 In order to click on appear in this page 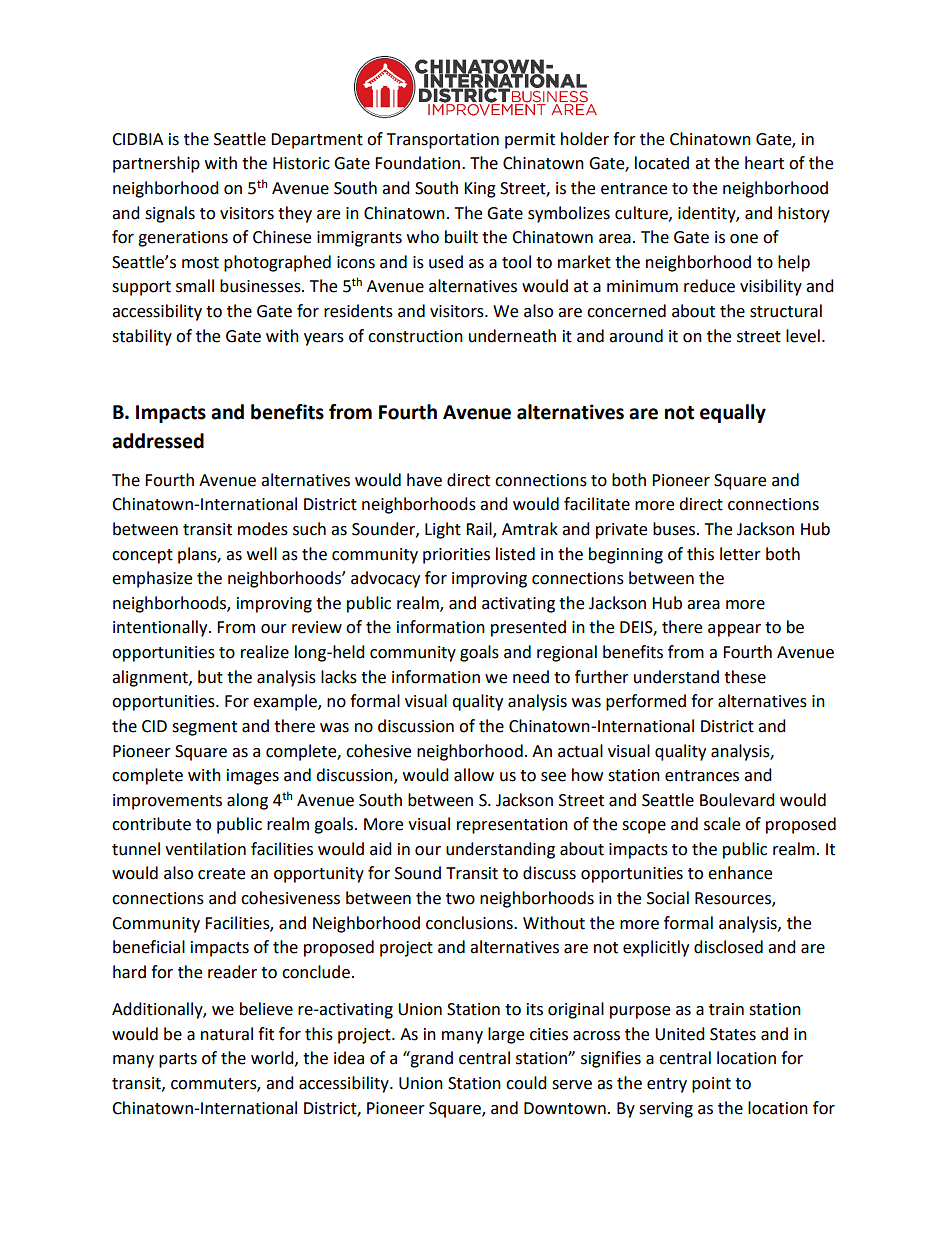, I will do `click(734, 630)`.
